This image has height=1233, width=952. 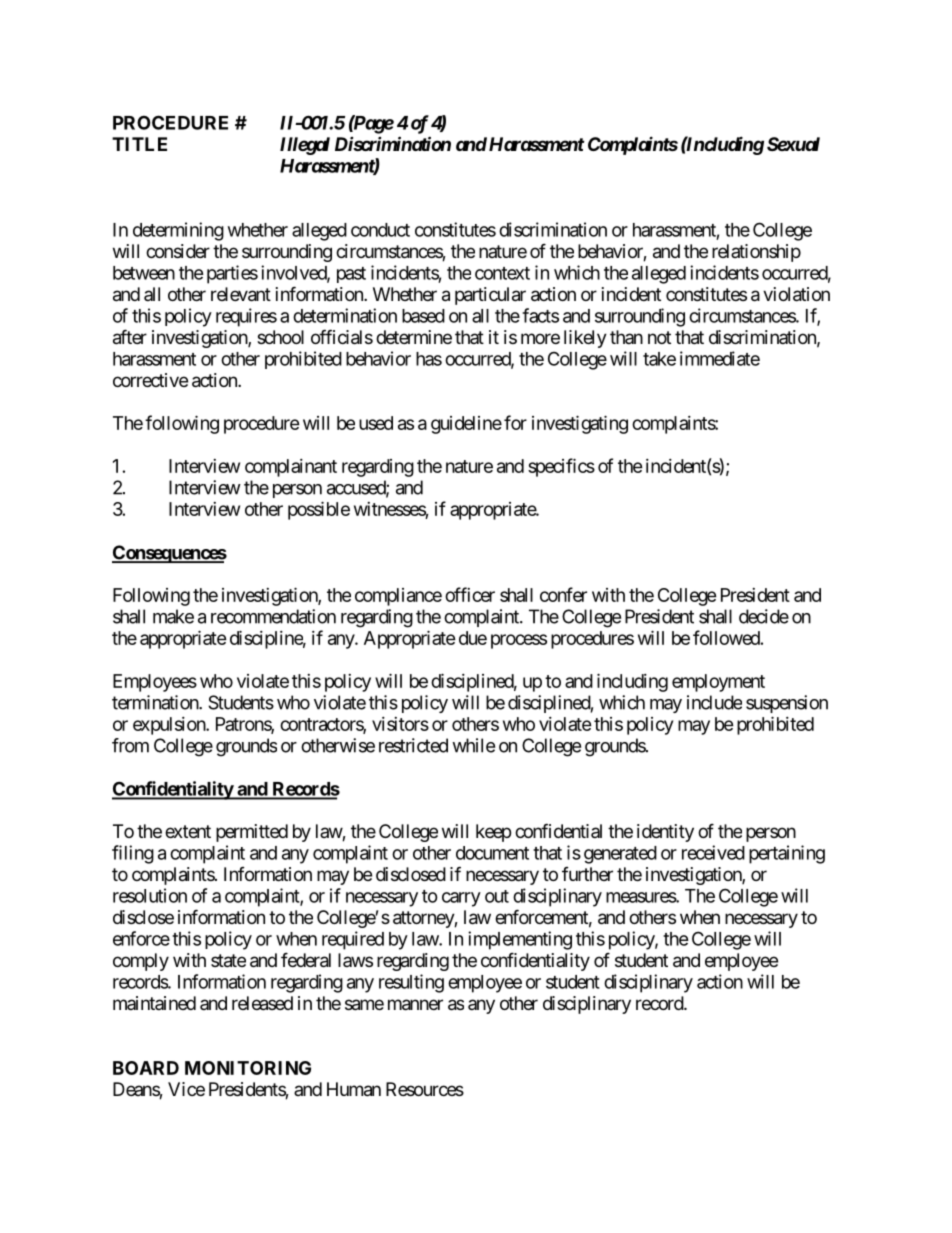 What do you see at coordinates (659, 337) in the image?
I see `not` at bounding box center [659, 337].
